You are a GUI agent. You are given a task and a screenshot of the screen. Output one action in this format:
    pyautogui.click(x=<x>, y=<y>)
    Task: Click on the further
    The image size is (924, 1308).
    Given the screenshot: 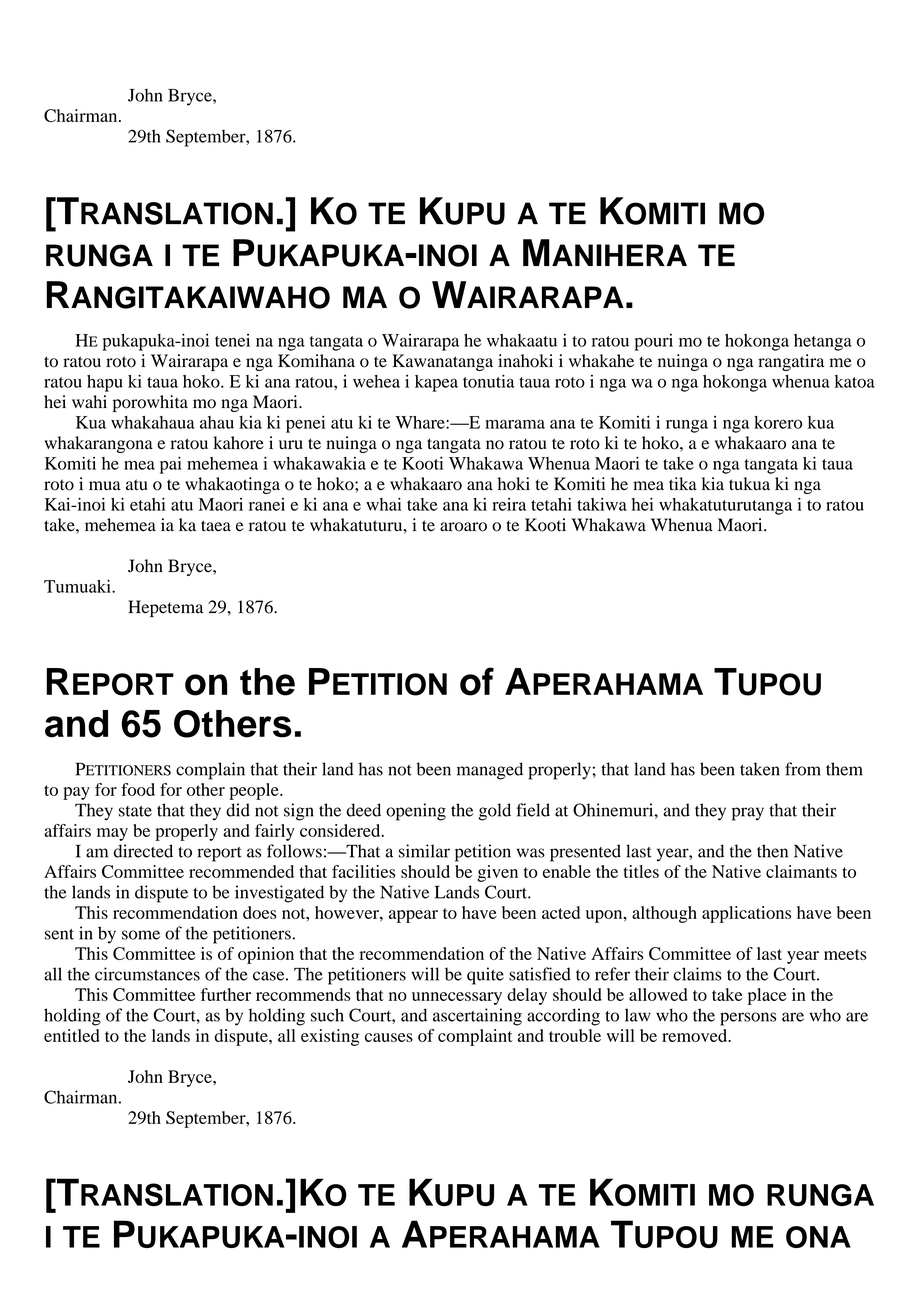 What is the action you would take?
    pyautogui.click(x=226, y=994)
